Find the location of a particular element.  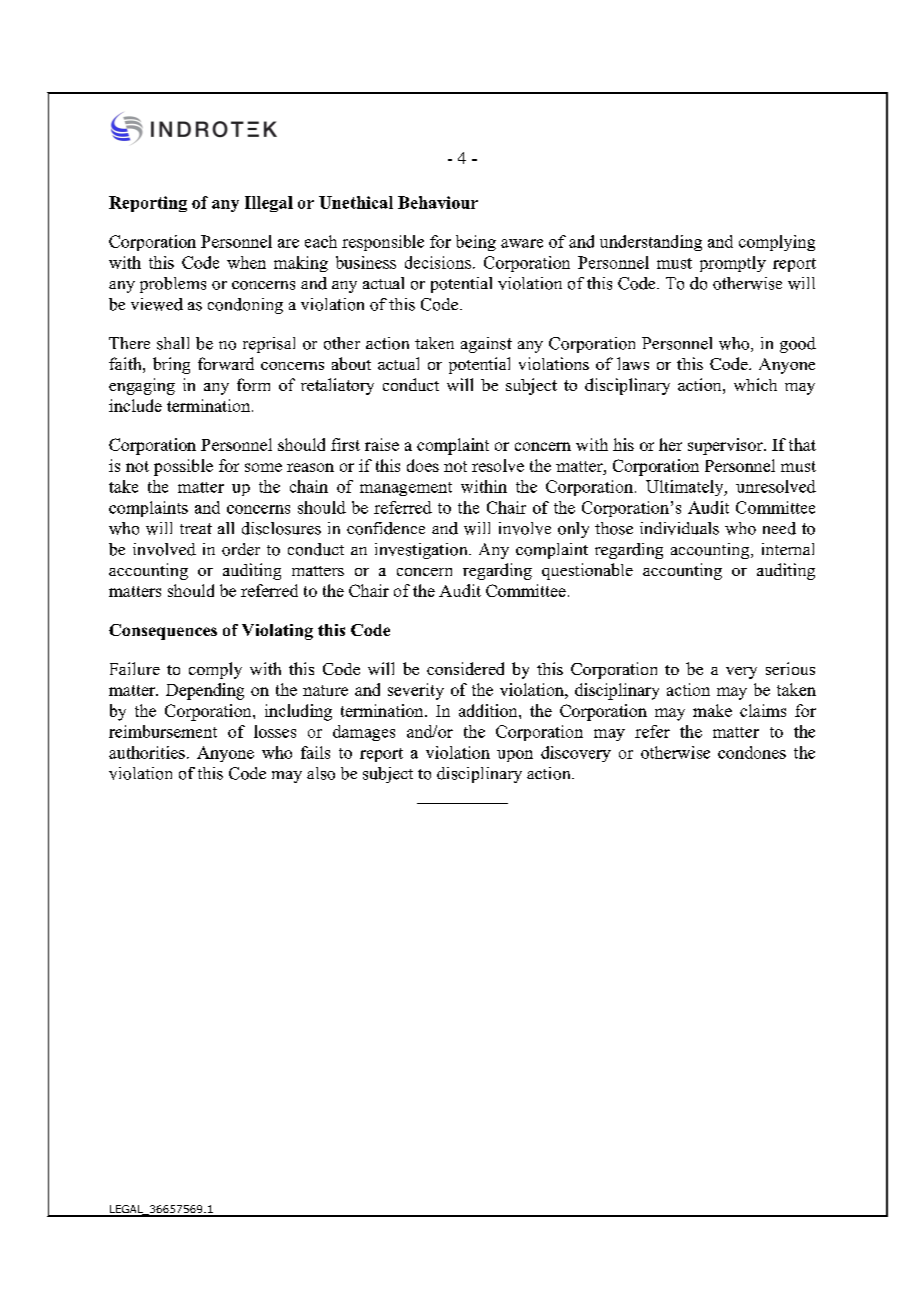

order is located at coordinates (241, 549).
